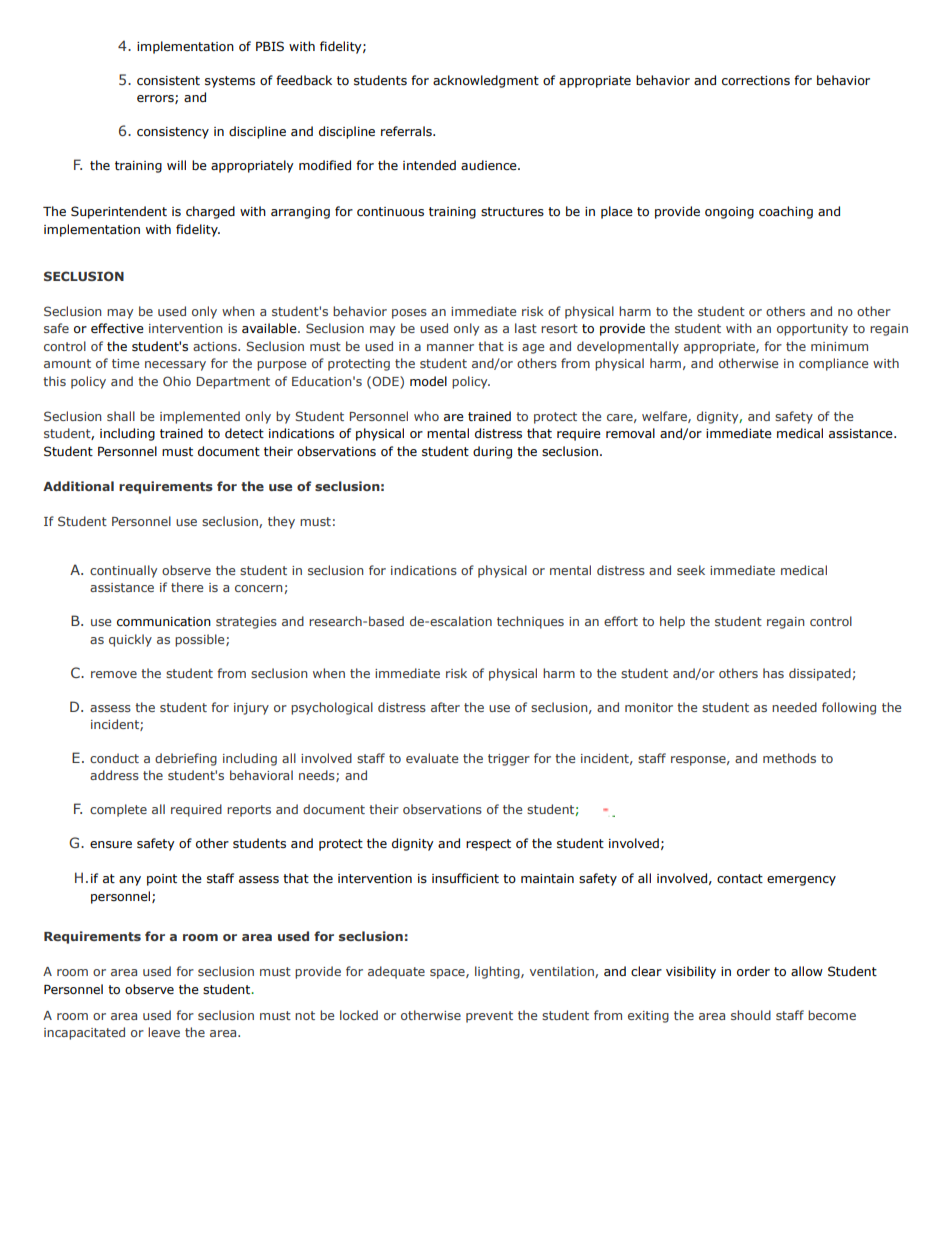  What do you see at coordinates (164, 1032) in the page?
I see `leave` at bounding box center [164, 1032].
